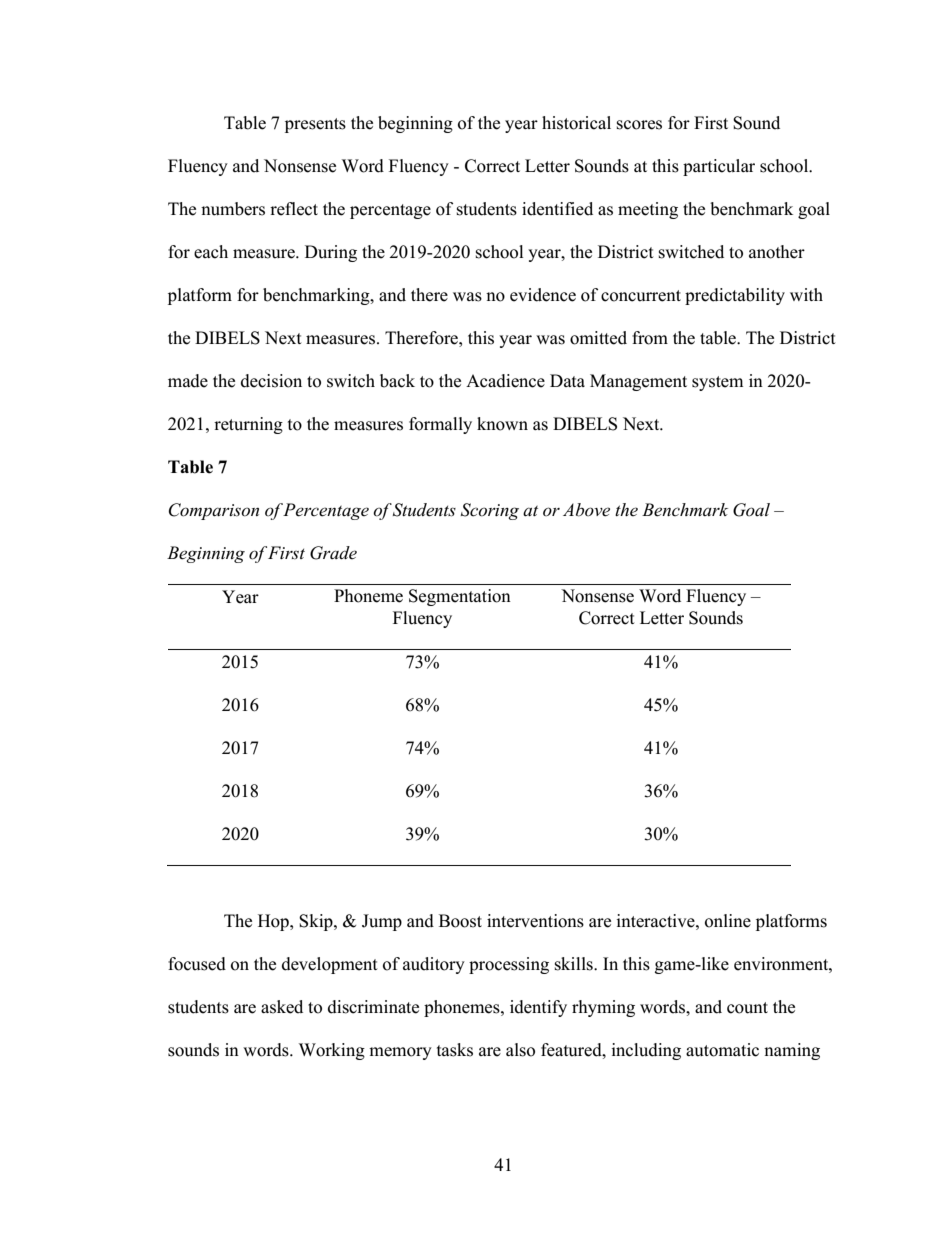 This screenshot has height=1233, width=952. Describe the element at coordinates (567, 380) in the screenshot. I see `Data` at that location.
